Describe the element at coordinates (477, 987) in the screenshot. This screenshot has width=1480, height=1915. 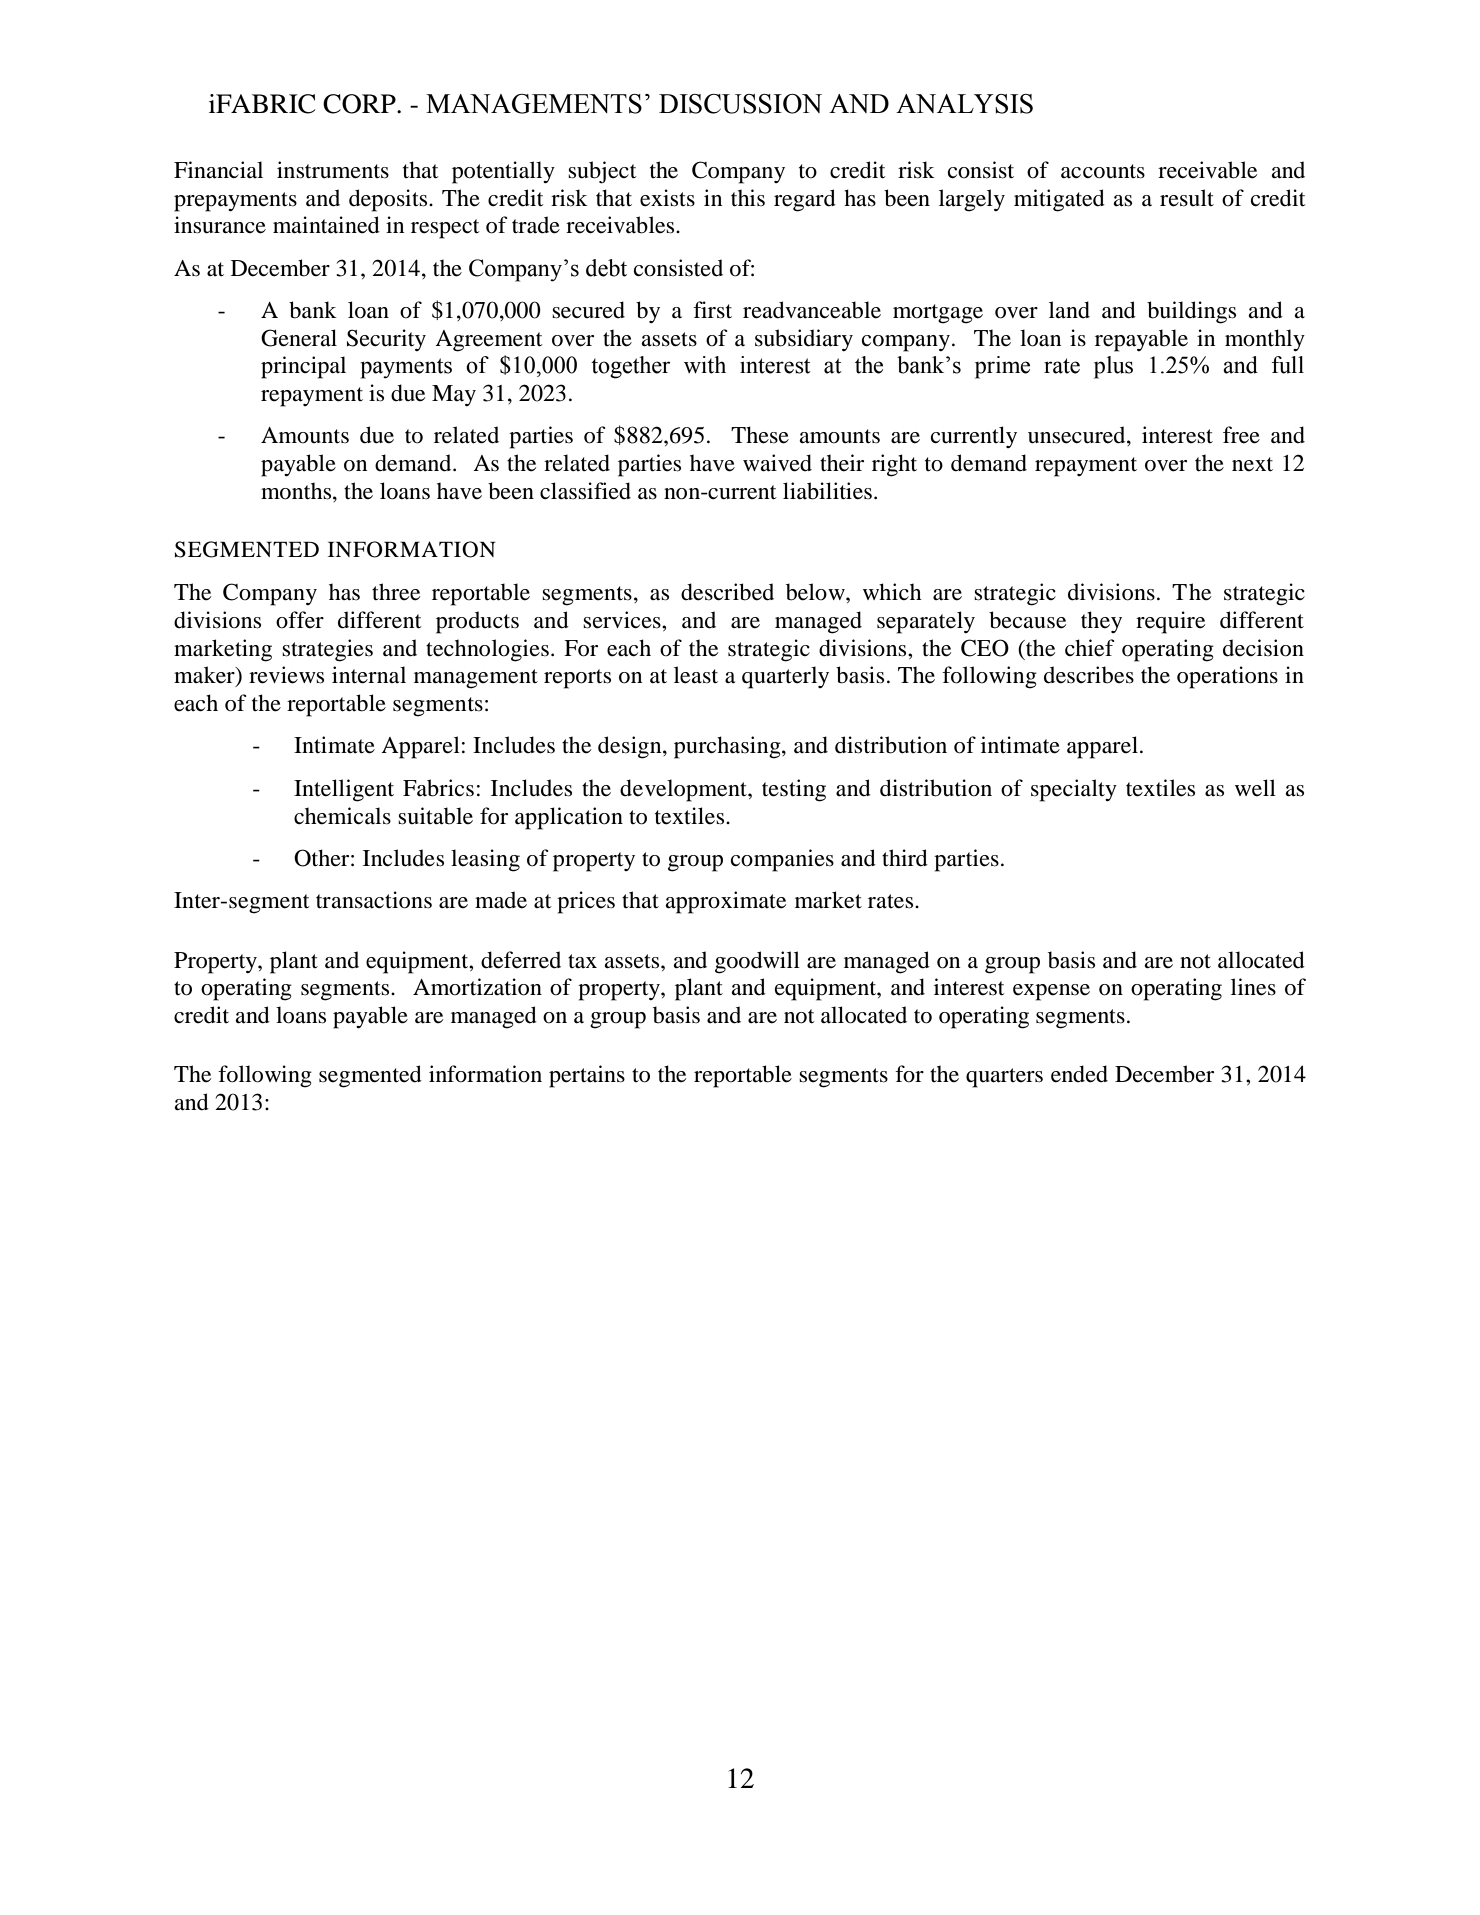
I see `Amortization` at that location.
